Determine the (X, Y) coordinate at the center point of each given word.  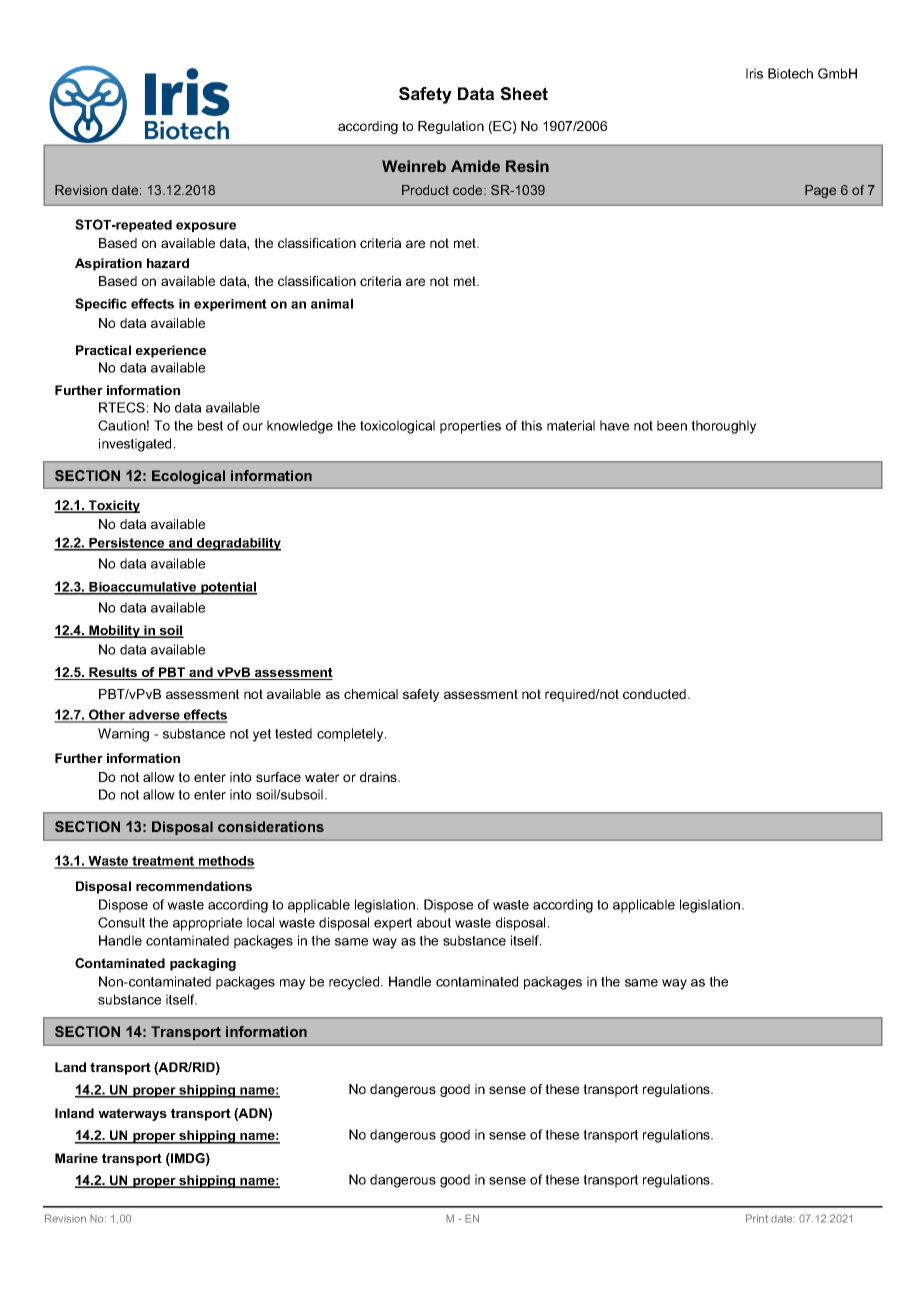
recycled (355, 983)
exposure (206, 227)
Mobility (114, 631)
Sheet (524, 93)
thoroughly (723, 427)
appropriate (207, 924)
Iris (754, 73)
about (434, 922)
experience (171, 351)
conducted (656, 694)
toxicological (397, 427)
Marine (76, 1158)
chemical (371, 694)
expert (393, 924)
